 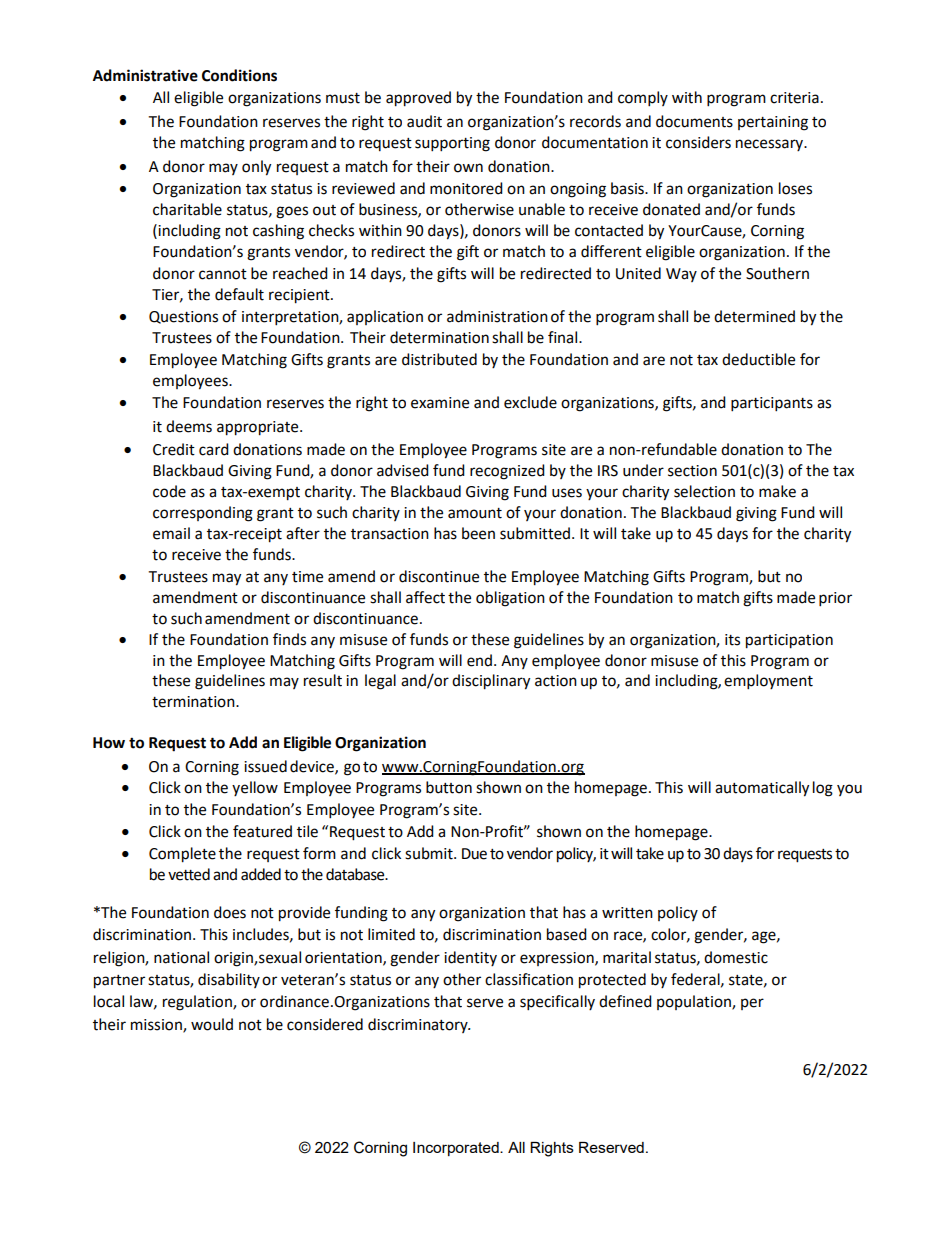 I want to click on yellow, so click(x=255, y=788).
